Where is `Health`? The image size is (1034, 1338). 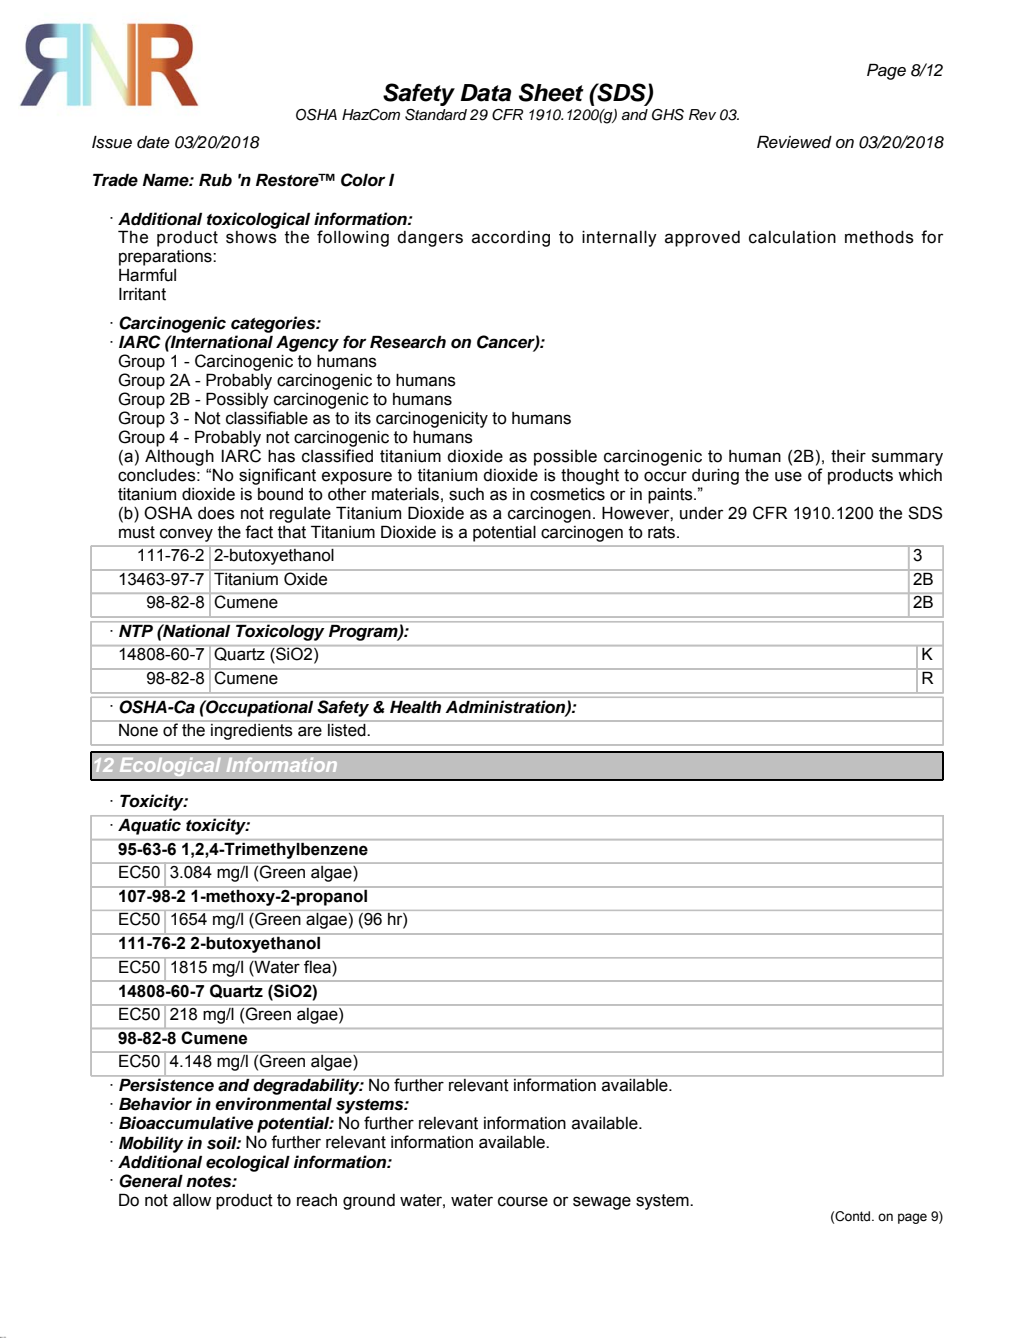
Health is located at coordinates (415, 707).
